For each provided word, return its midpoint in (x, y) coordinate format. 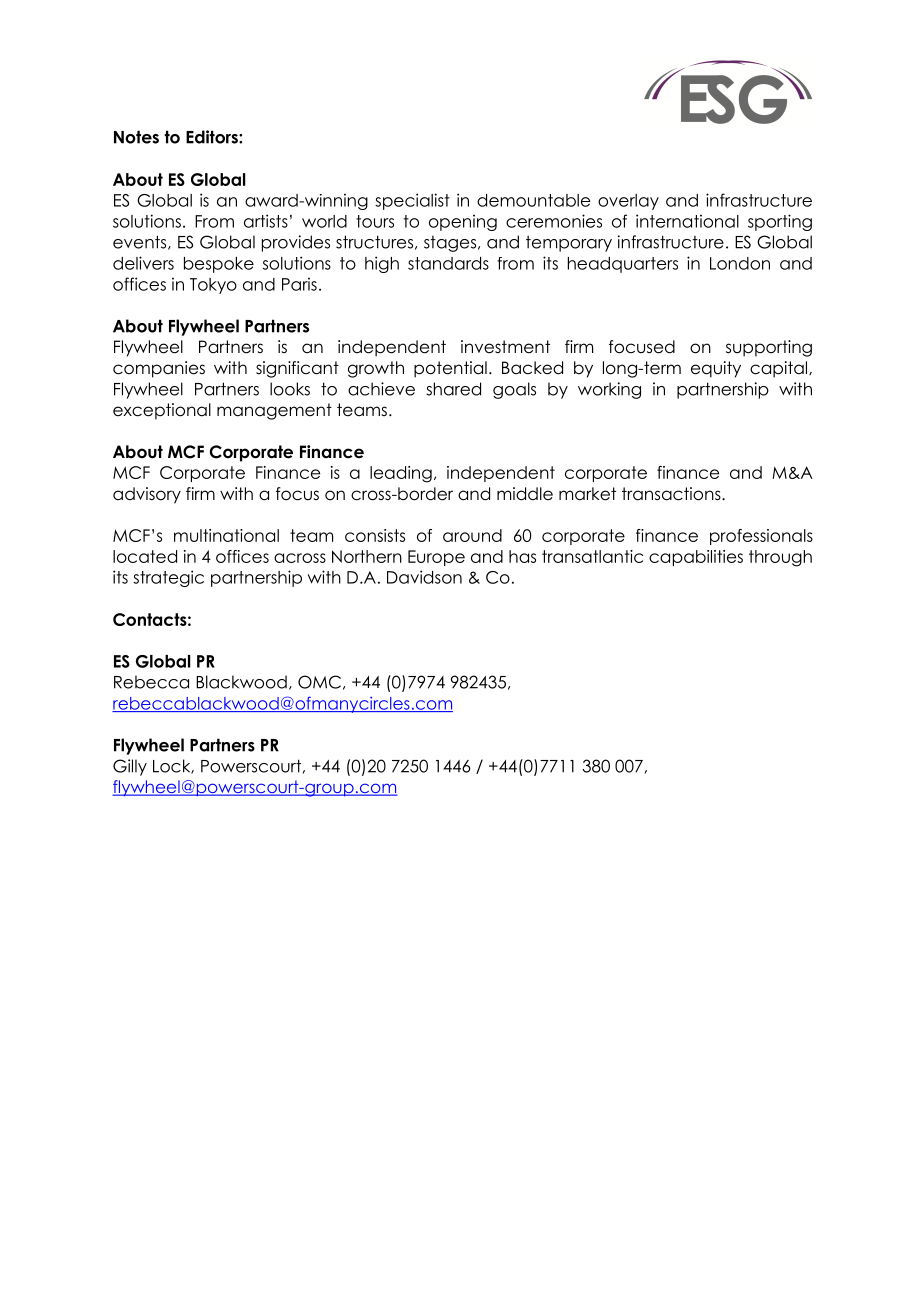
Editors (213, 137)
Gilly (130, 767)
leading (401, 474)
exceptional (162, 411)
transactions (672, 494)
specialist (412, 201)
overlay (628, 202)
